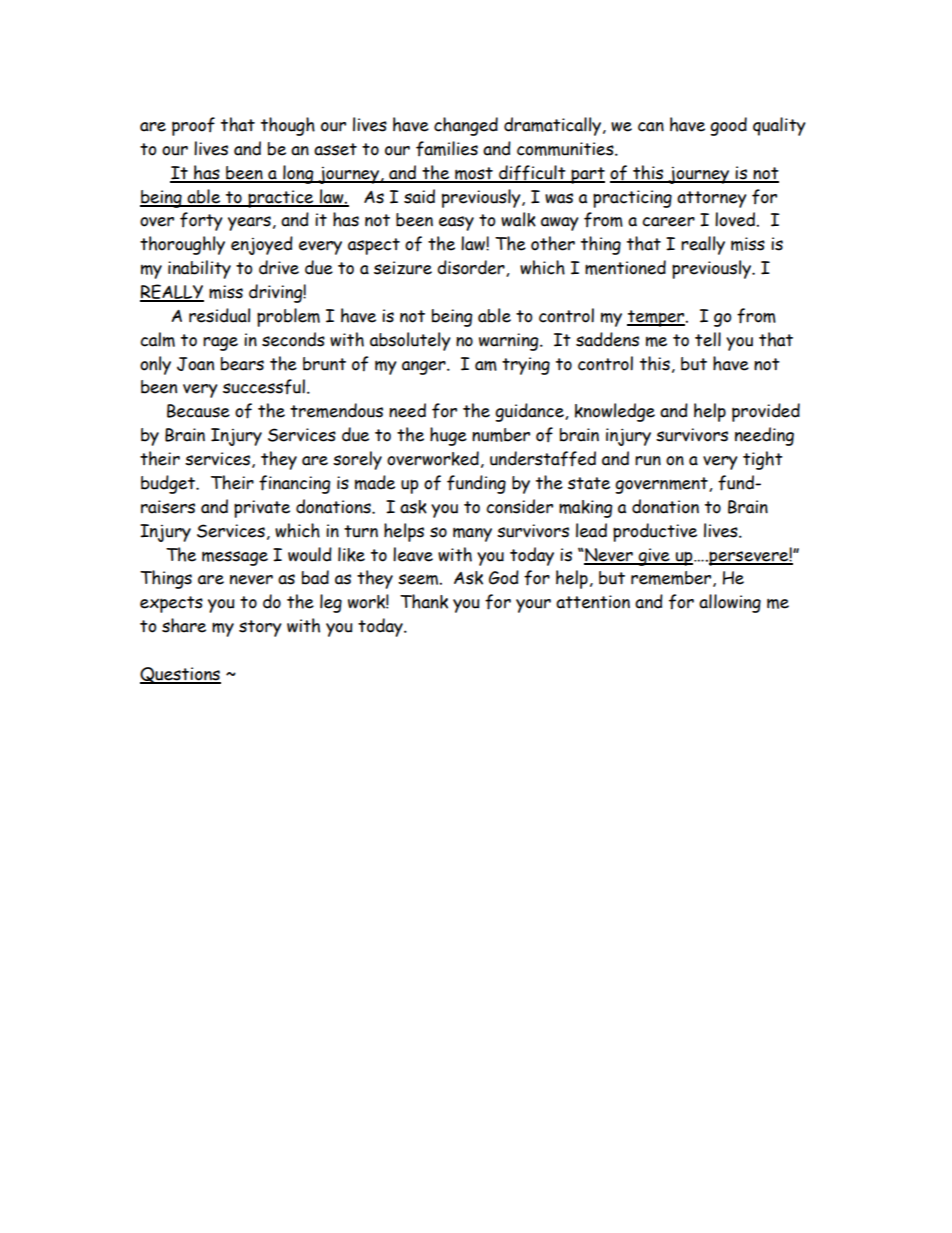 This screenshot has height=1233, width=952. Describe the element at coordinates (728, 126) in the screenshot. I see `good` at that location.
